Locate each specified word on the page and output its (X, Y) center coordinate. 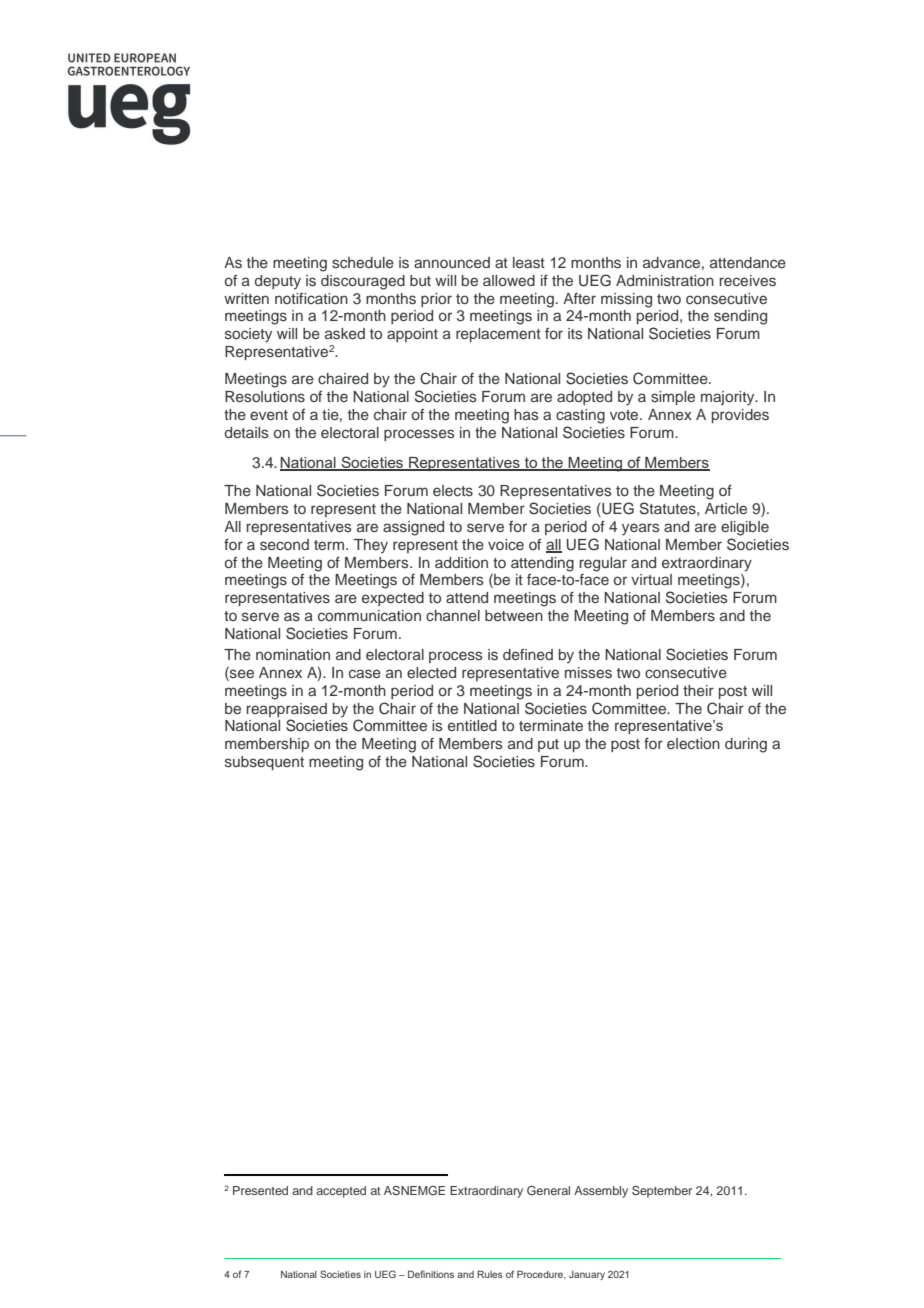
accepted (341, 1192)
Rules (490, 1274)
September (662, 1192)
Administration (665, 280)
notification (311, 298)
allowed (509, 280)
